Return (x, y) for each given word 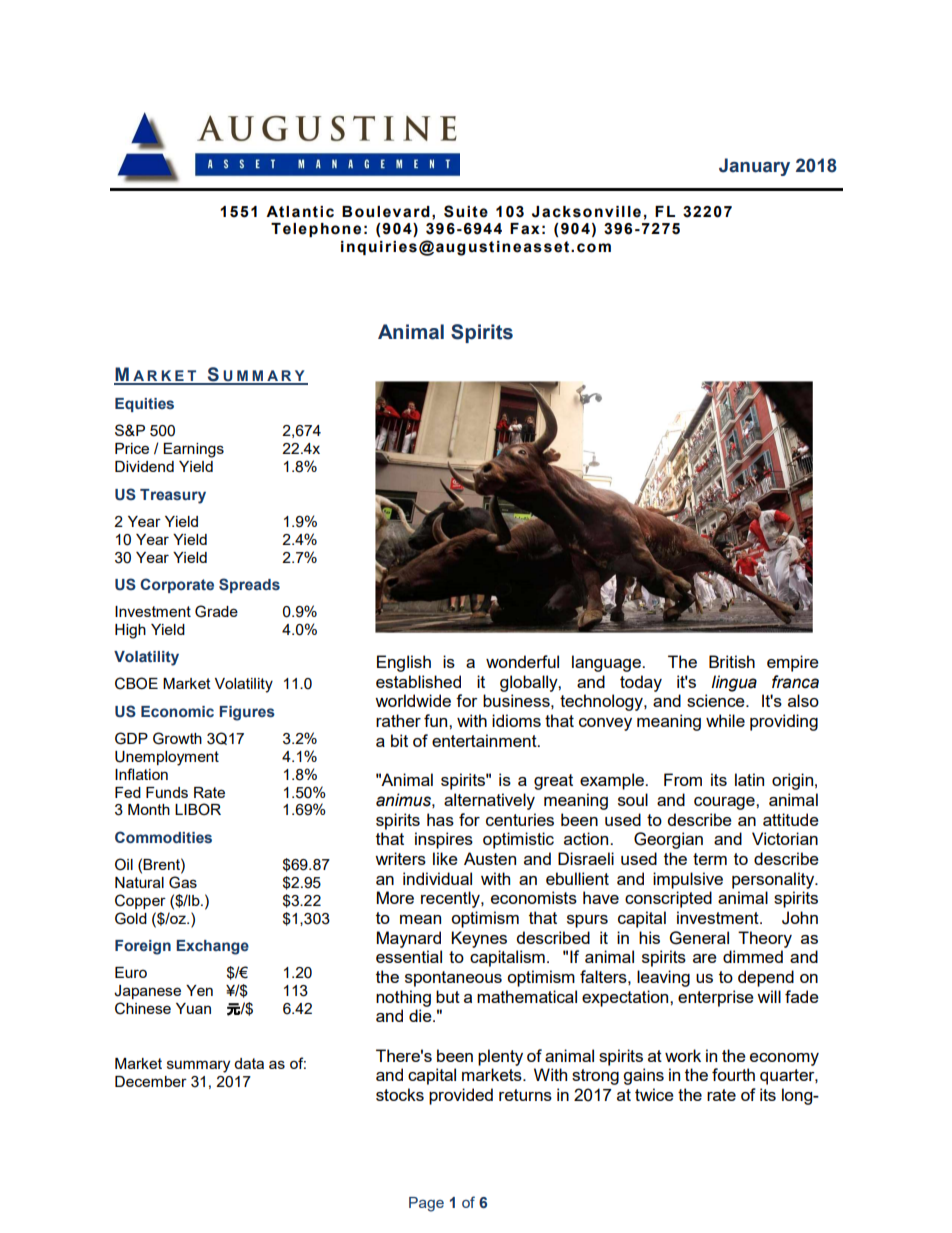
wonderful (522, 661)
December (151, 1081)
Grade (216, 611)
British (732, 661)
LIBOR (198, 809)
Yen (199, 990)
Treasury (173, 496)
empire (793, 663)
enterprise (716, 998)
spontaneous (453, 979)
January (754, 167)
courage (725, 803)
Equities (144, 405)
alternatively (489, 801)
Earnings (193, 450)
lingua (734, 683)
